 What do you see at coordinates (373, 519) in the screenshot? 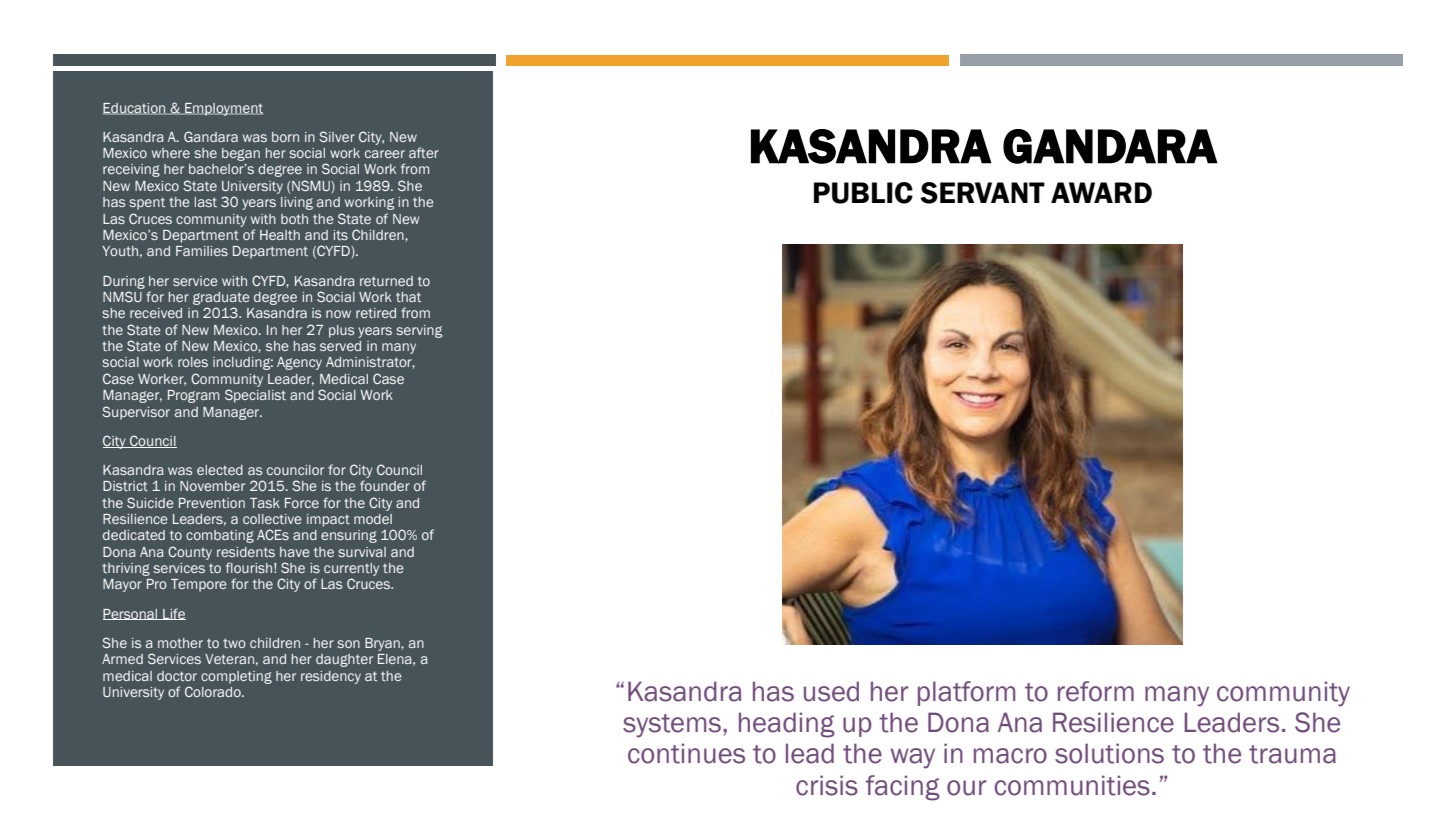
I see `model` at bounding box center [373, 519].
